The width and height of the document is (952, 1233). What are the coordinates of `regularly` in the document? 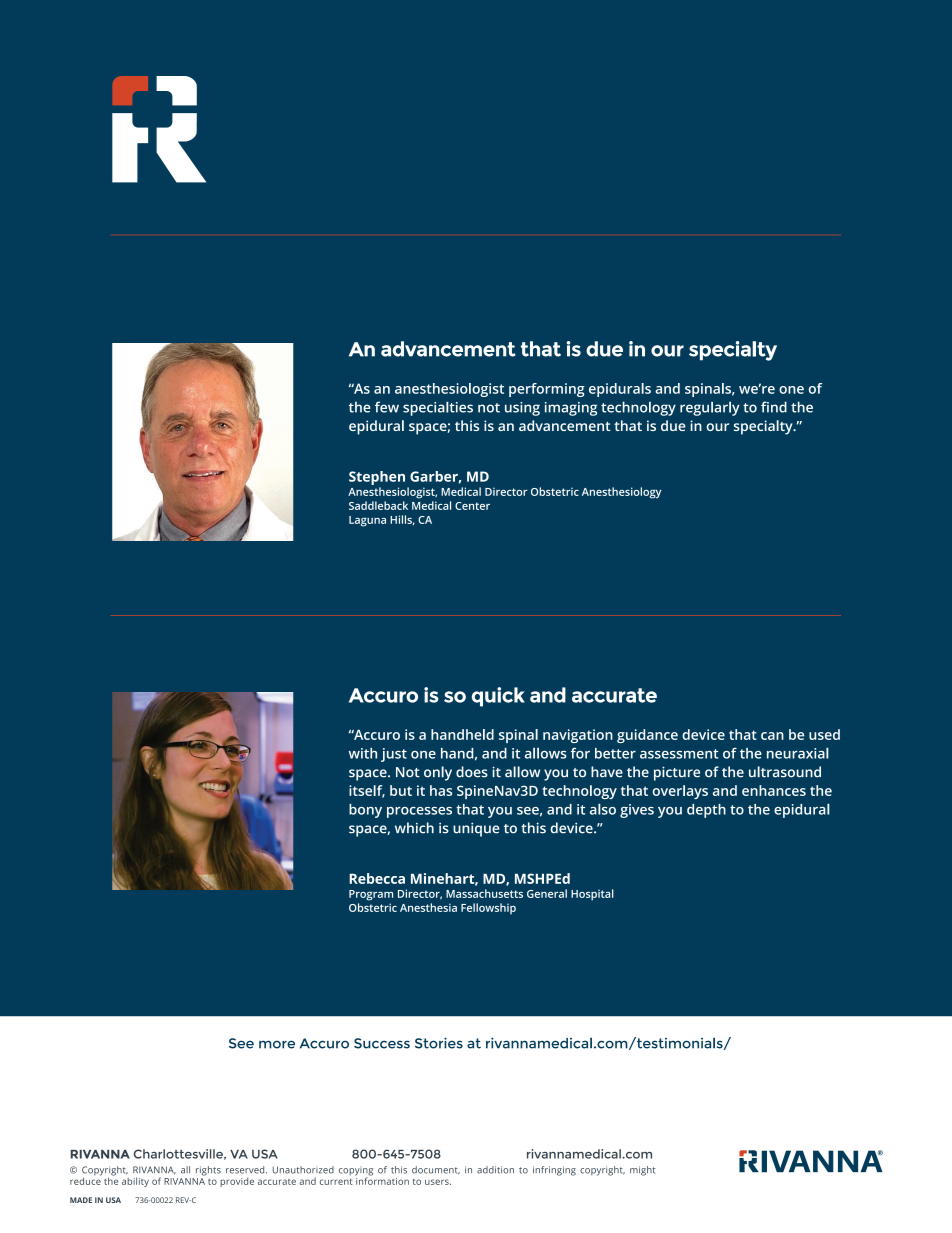 It's located at (710, 408).
